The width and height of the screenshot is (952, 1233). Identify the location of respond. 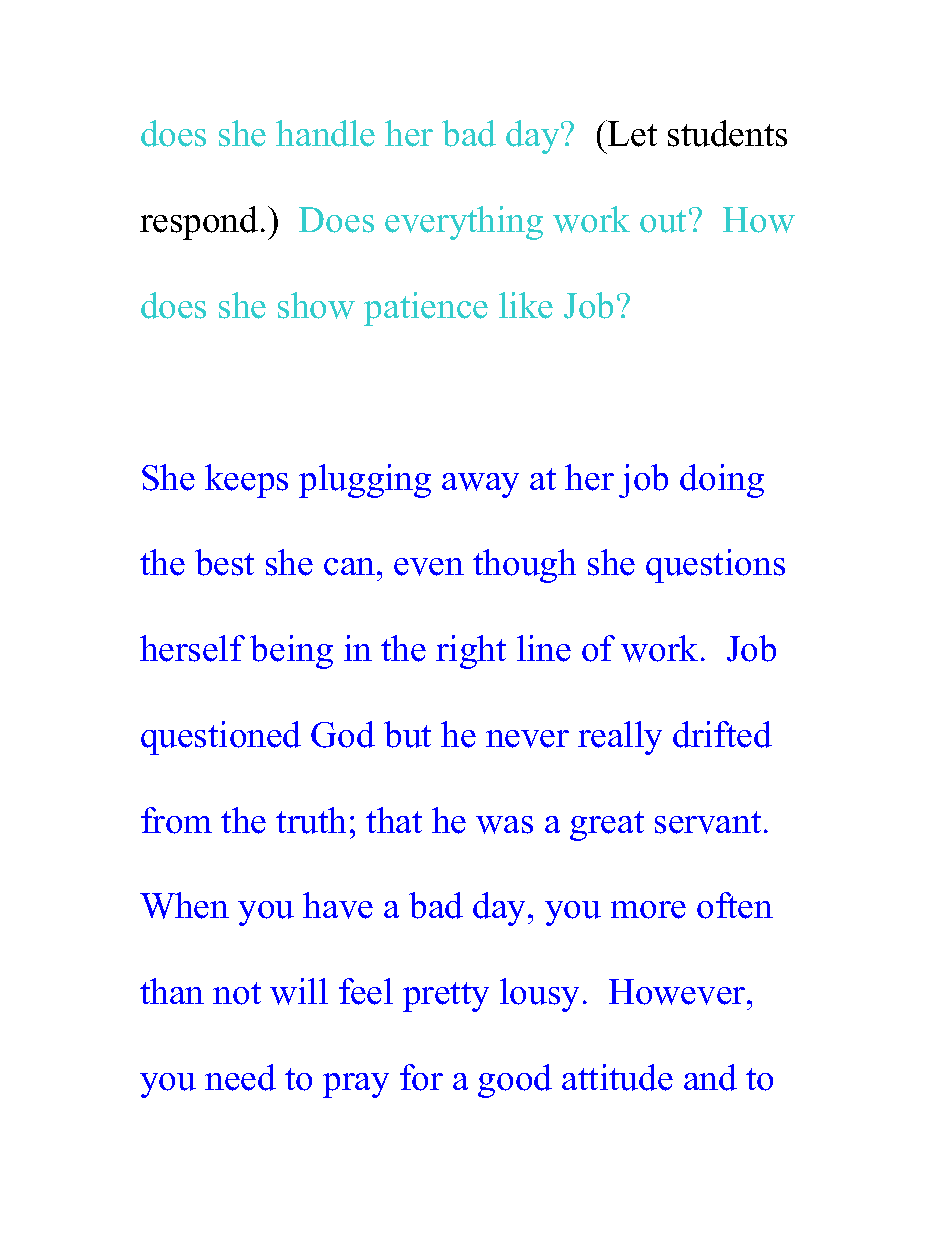
(199, 223).
